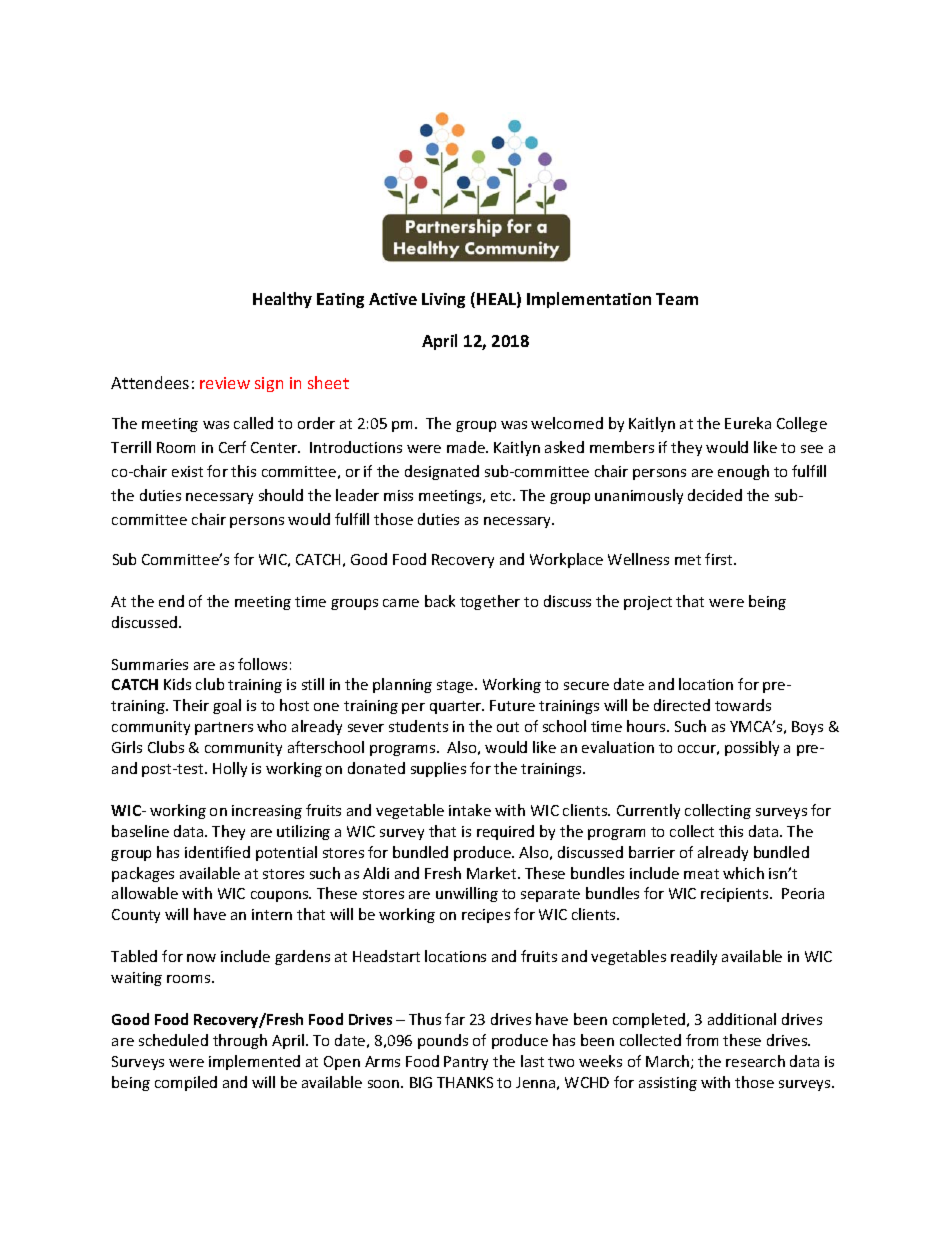 The width and height of the screenshot is (952, 1233). Describe the element at coordinates (240, 1041) in the screenshot. I see `through` at that location.
